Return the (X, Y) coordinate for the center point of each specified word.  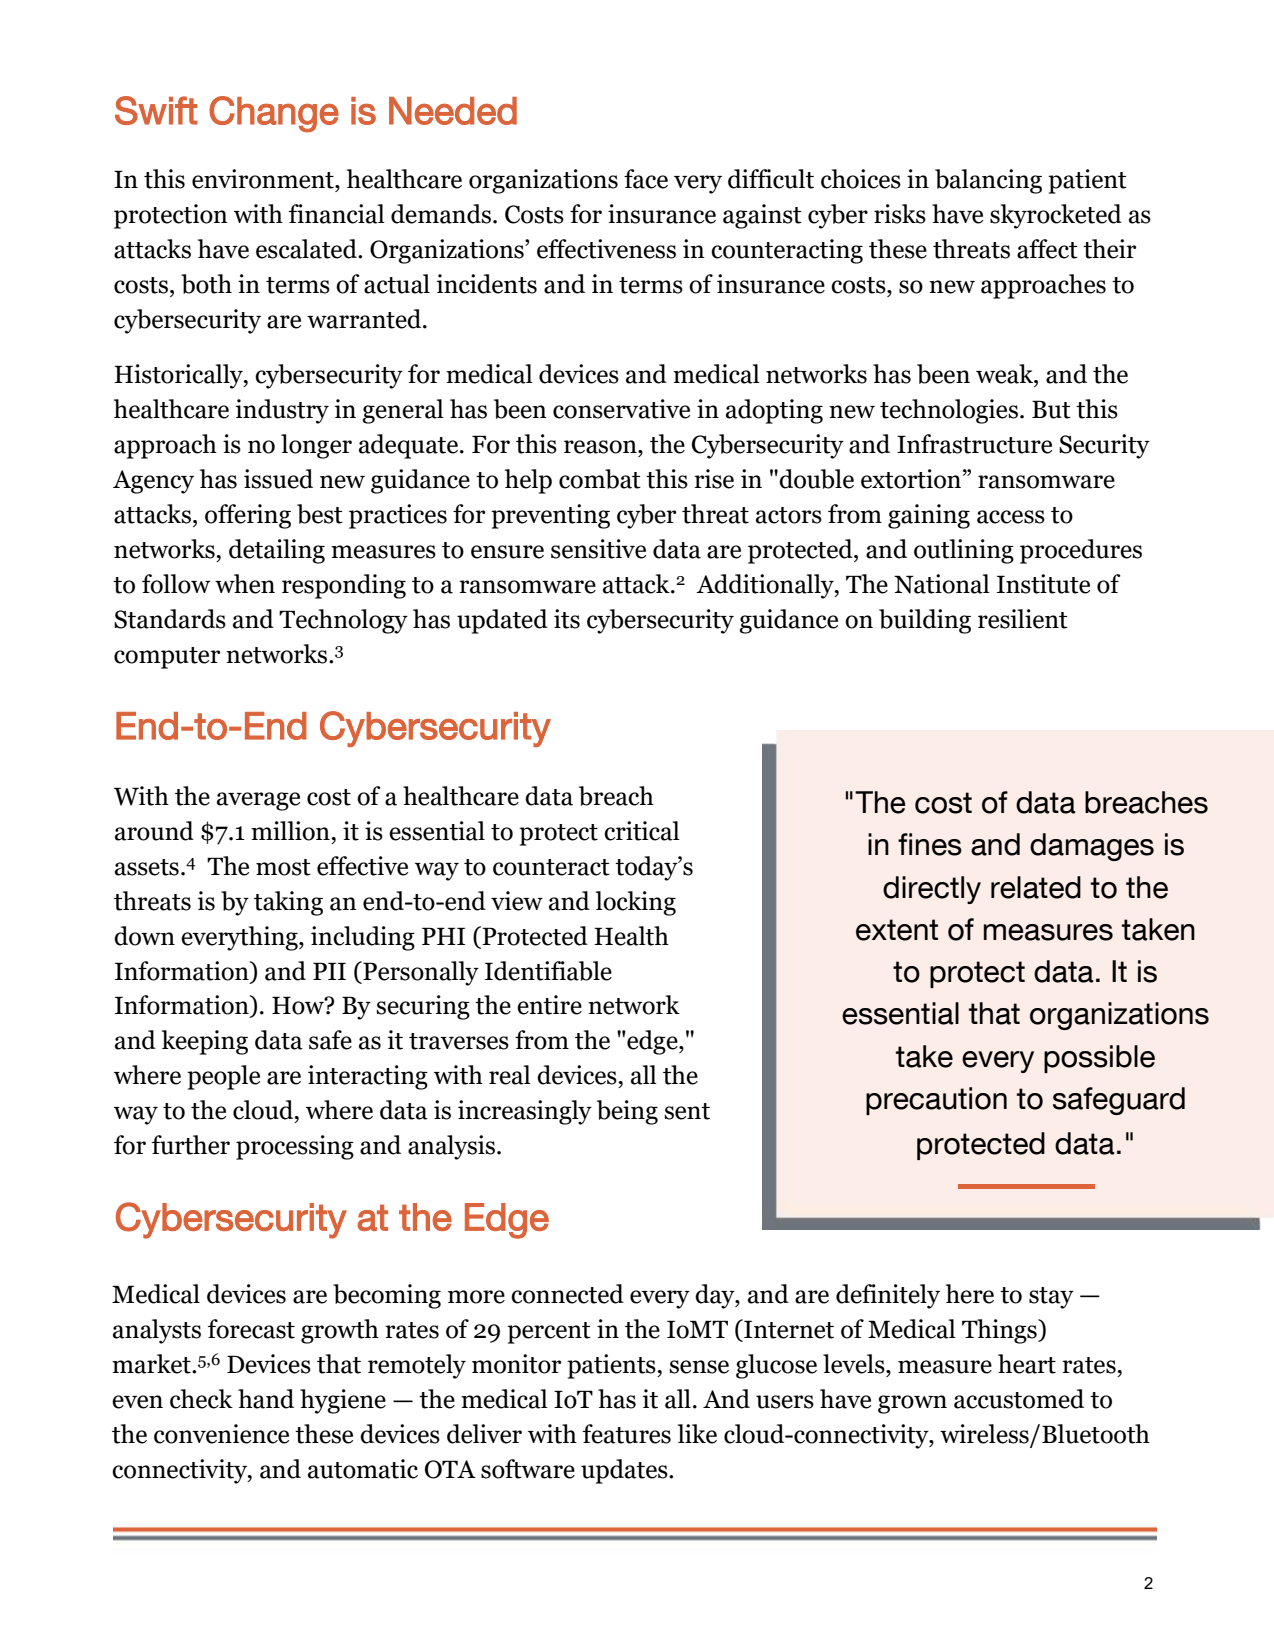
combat (600, 479)
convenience (221, 1434)
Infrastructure (974, 444)
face (646, 179)
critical (642, 831)
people (223, 1077)
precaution (936, 1101)
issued (278, 479)
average (258, 801)
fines (930, 844)
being (627, 1112)
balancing (988, 181)
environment (264, 179)
